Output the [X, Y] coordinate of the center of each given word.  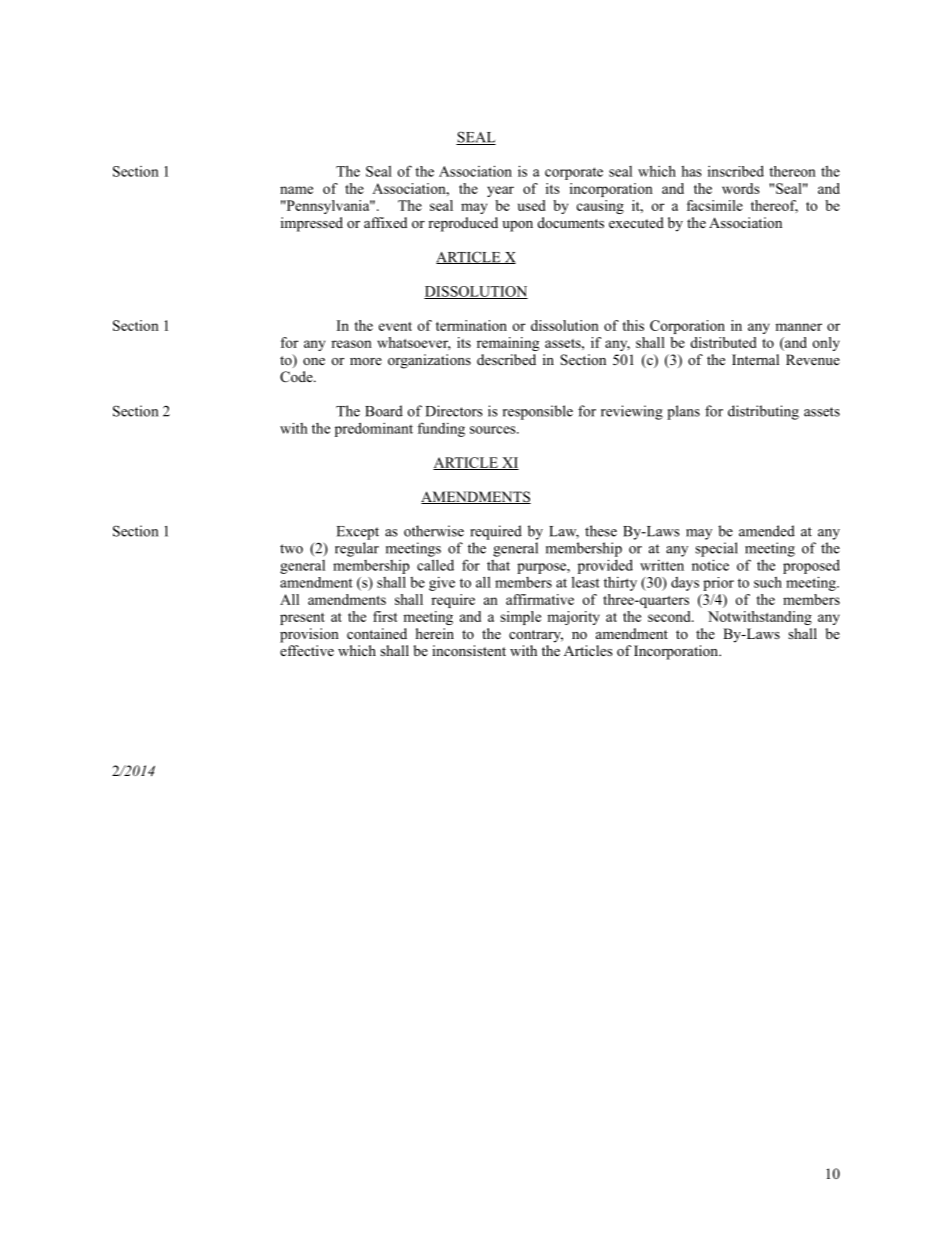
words [740, 188]
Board [384, 411]
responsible [538, 412]
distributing [763, 412]
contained [377, 634]
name [296, 190]
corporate [574, 173]
